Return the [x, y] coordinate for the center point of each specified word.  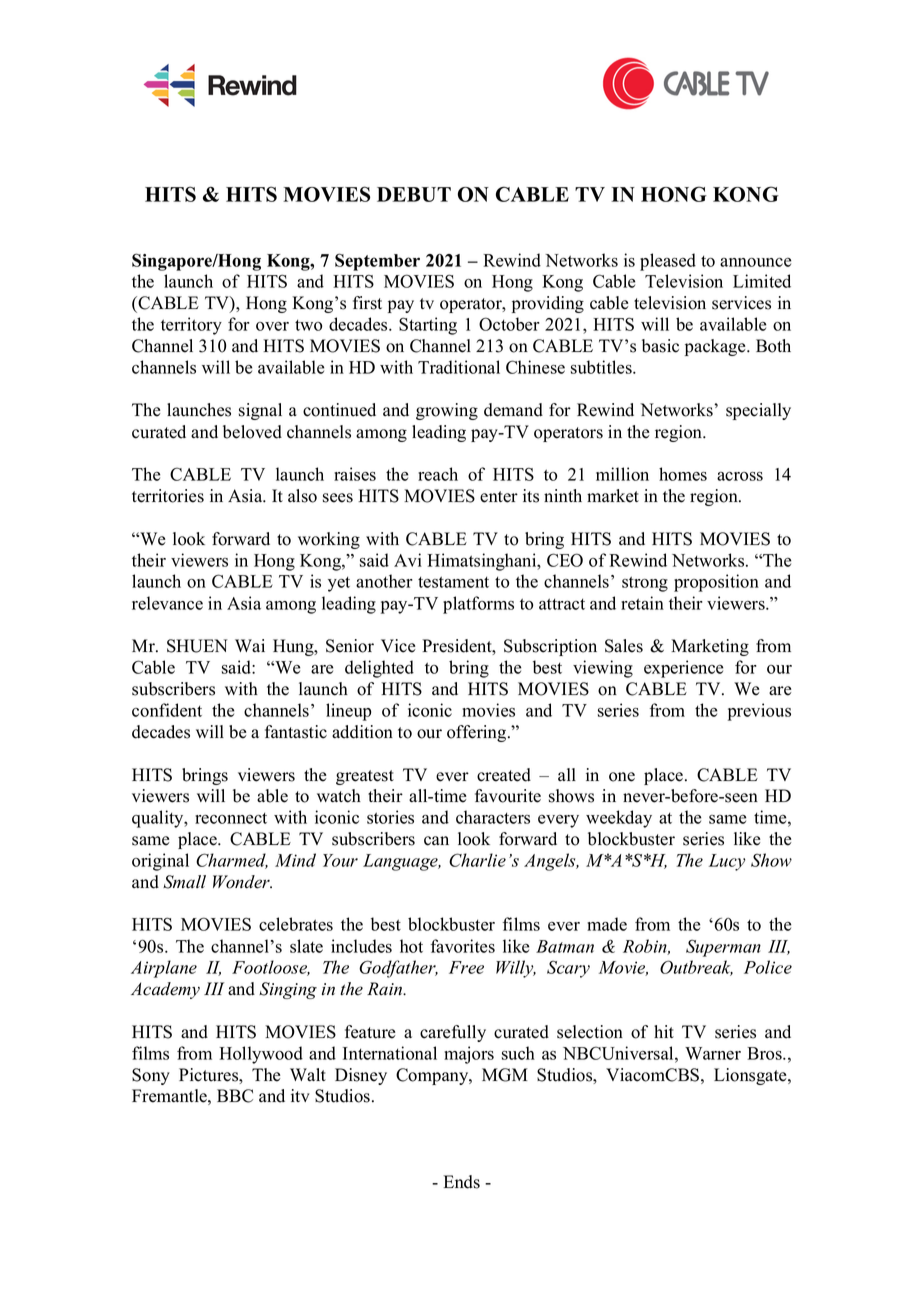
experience [683, 669]
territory [191, 326]
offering [478, 733]
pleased [668, 262]
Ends [462, 1182]
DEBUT [414, 194]
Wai [250, 645]
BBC [235, 1096]
